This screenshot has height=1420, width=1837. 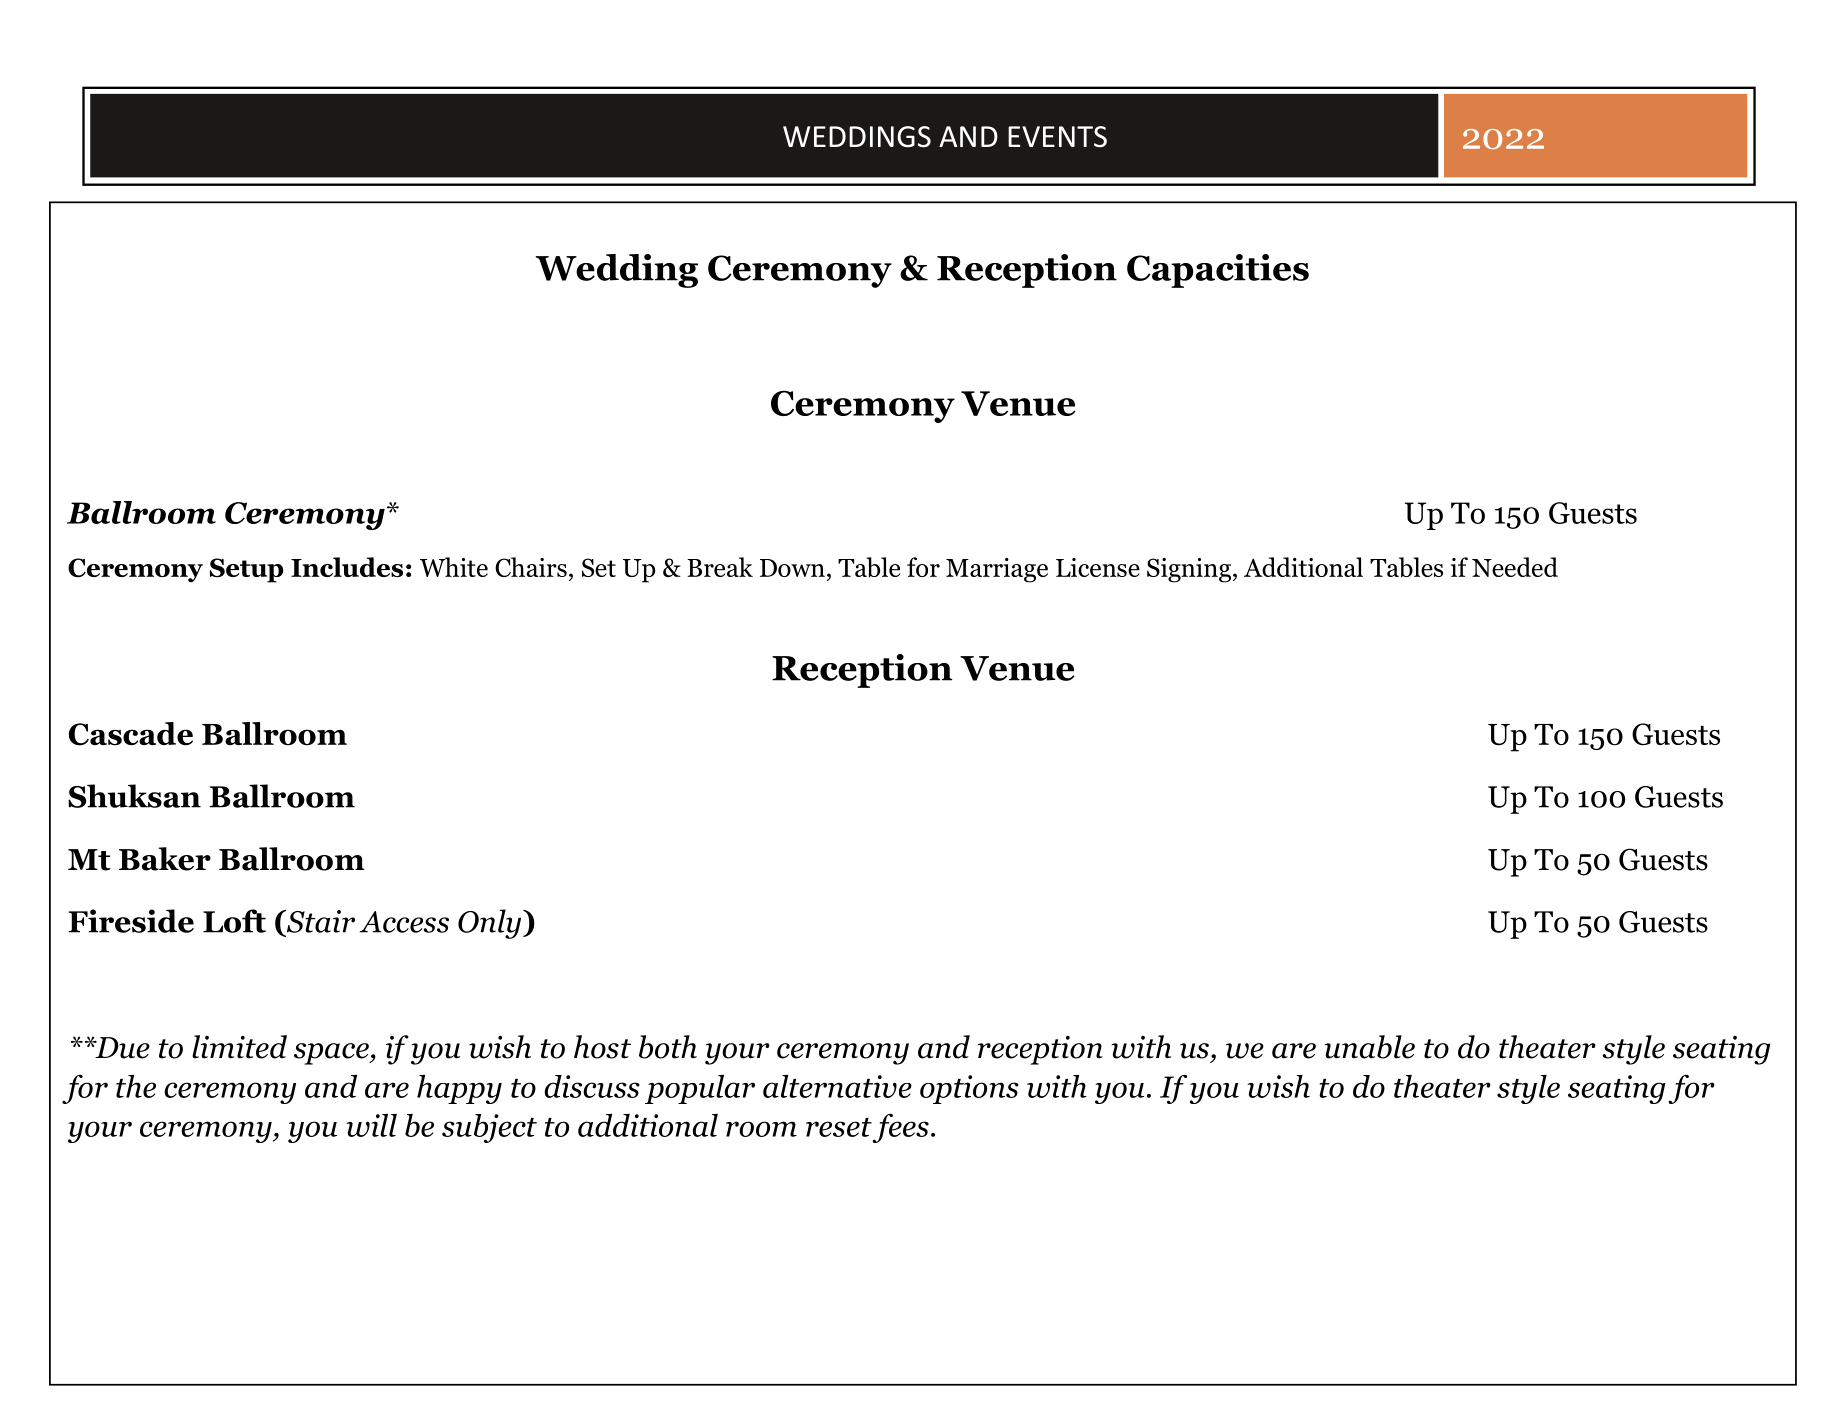 I want to click on Setup, so click(x=246, y=570).
